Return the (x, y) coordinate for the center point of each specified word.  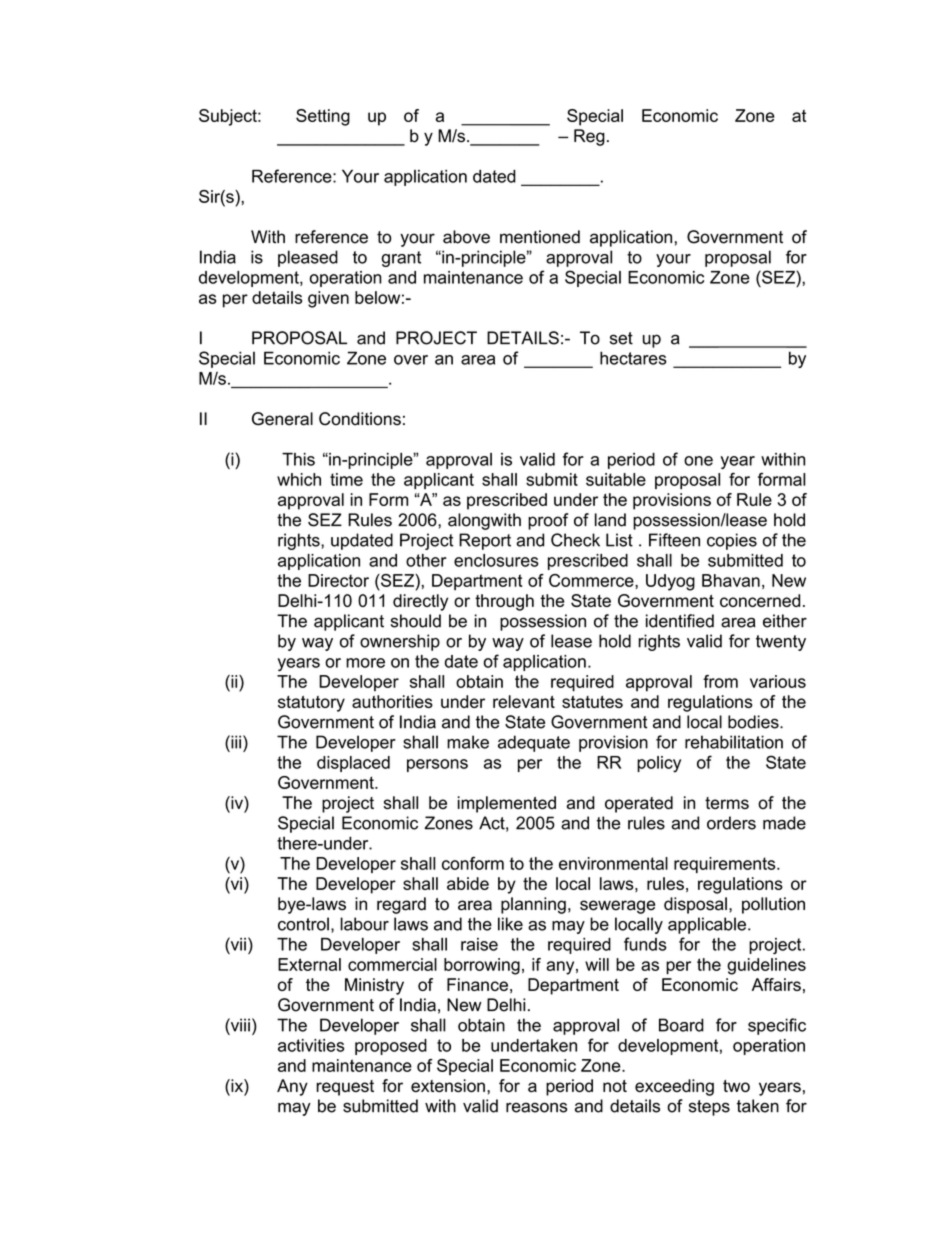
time (346, 479)
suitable (616, 479)
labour (364, 924)
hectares (633, 358)
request (345, 1088)
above (466, 237)
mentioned (540, 237)
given (328, 299)
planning (533, 905)
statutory (311, 704)
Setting (323, 117)
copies (732, 541)
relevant (524, 701)
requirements (726, 865)
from (720, 681)
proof (548, 521)
